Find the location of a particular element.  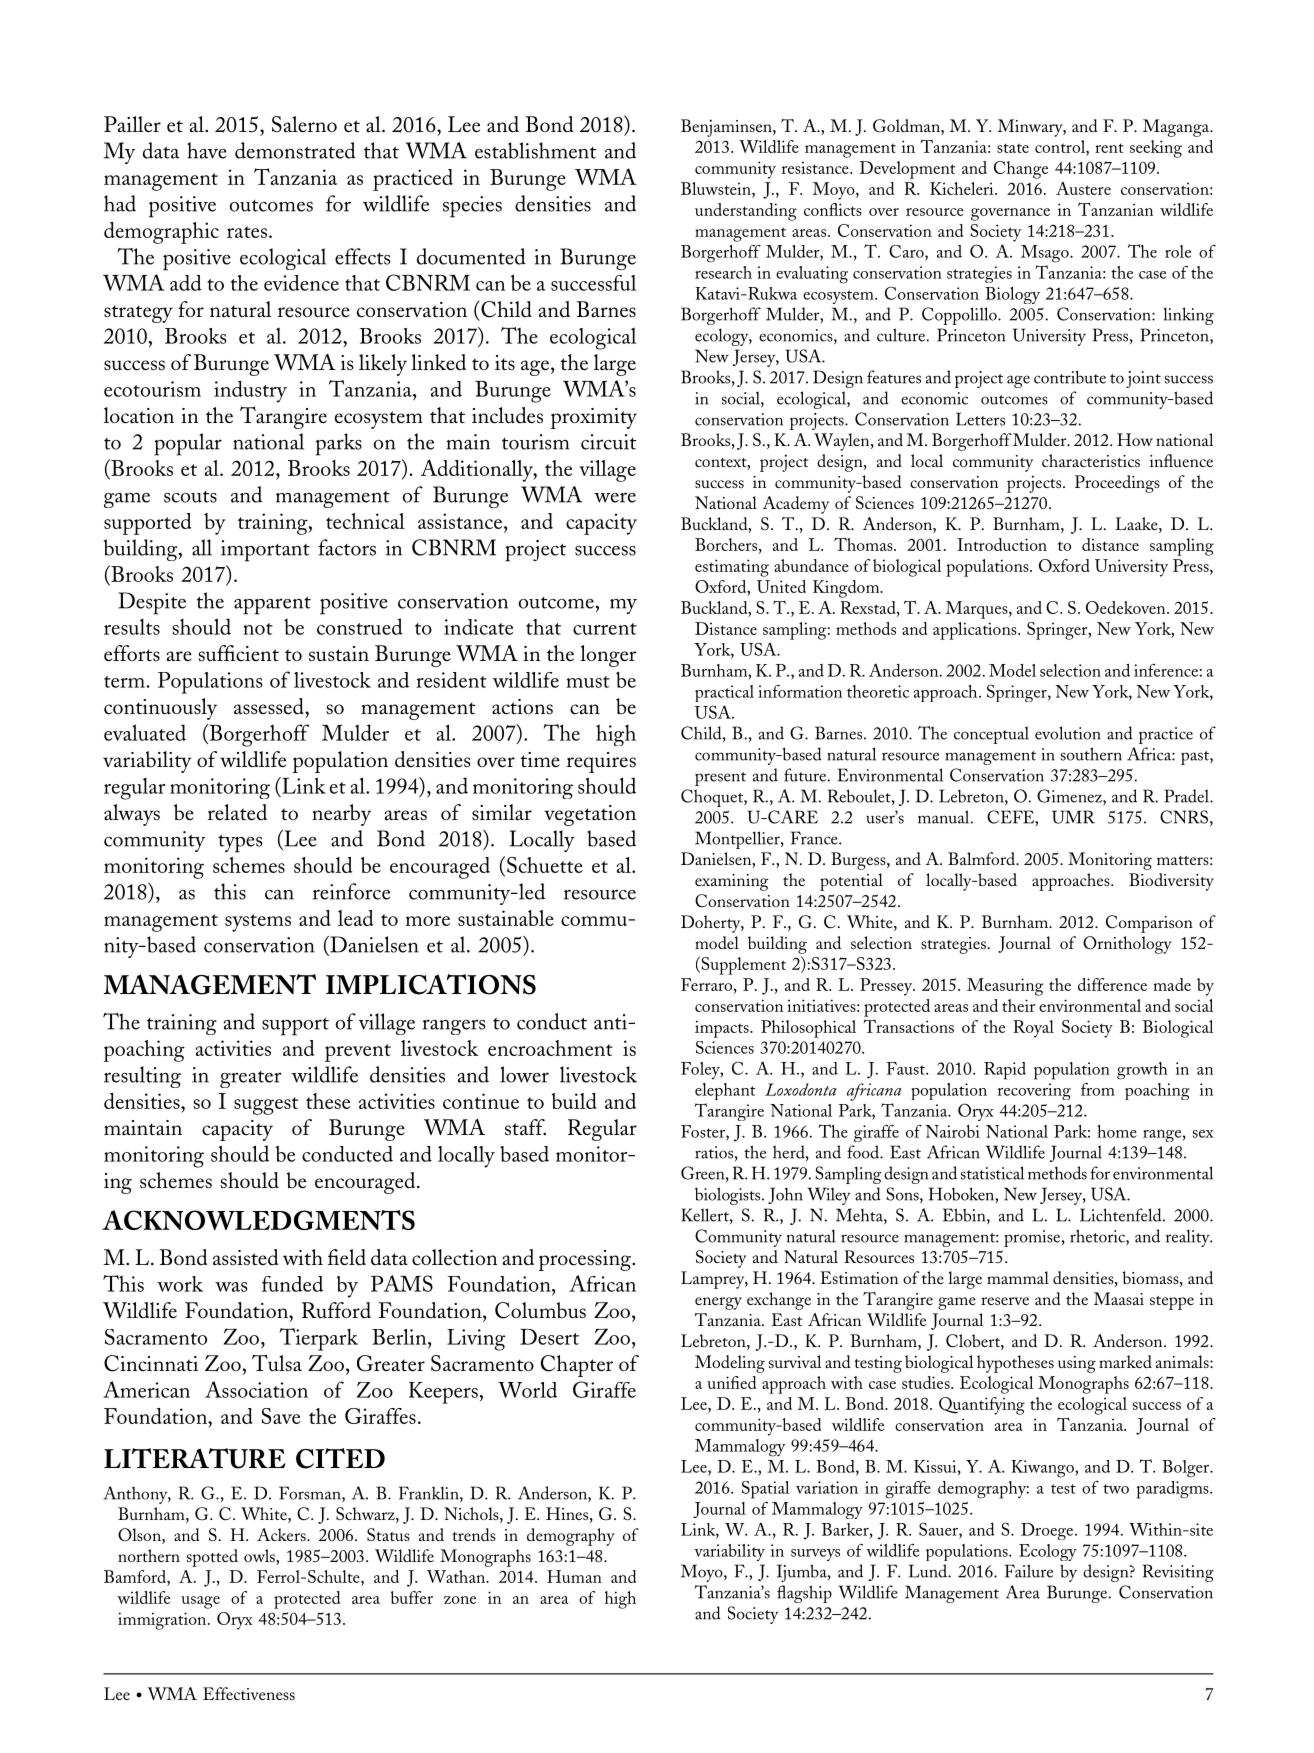

systems is located at coordinates (258, 923).
